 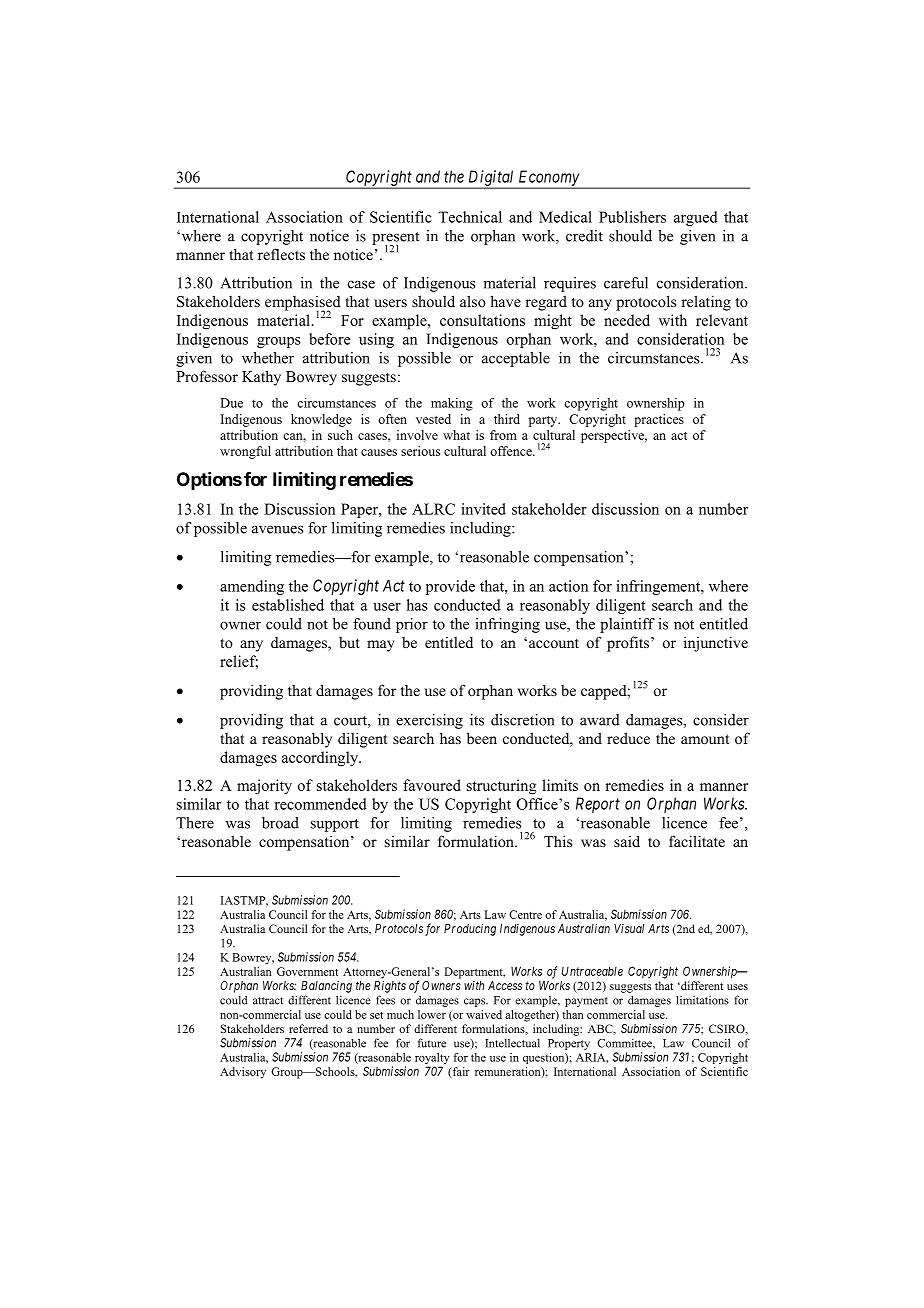 I want to click on provide, so click(x=450, y=587).
